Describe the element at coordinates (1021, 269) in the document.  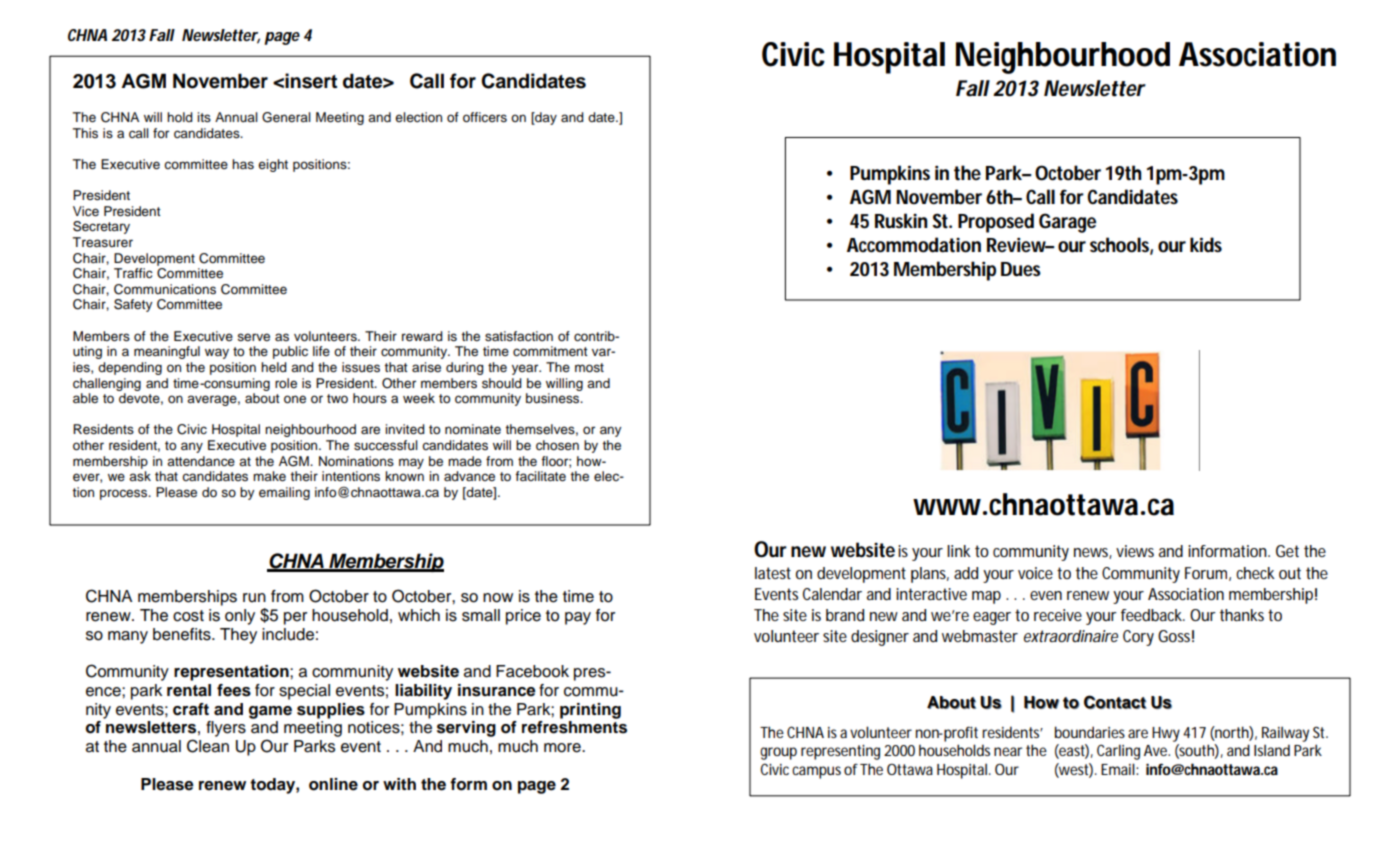
I see `Dues` at that location.
